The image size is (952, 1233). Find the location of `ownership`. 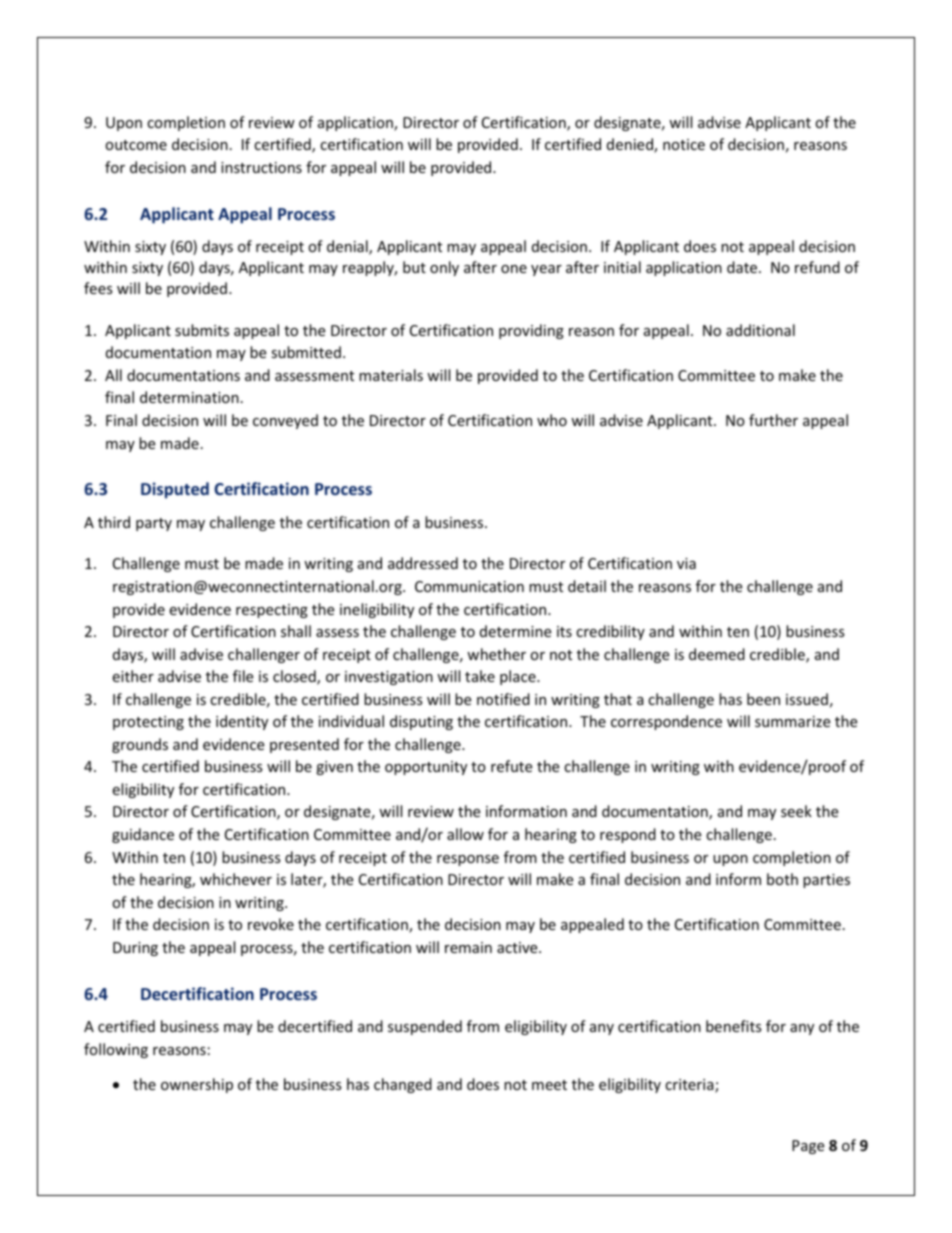

ownership is located at coordinates (197, 1085).
